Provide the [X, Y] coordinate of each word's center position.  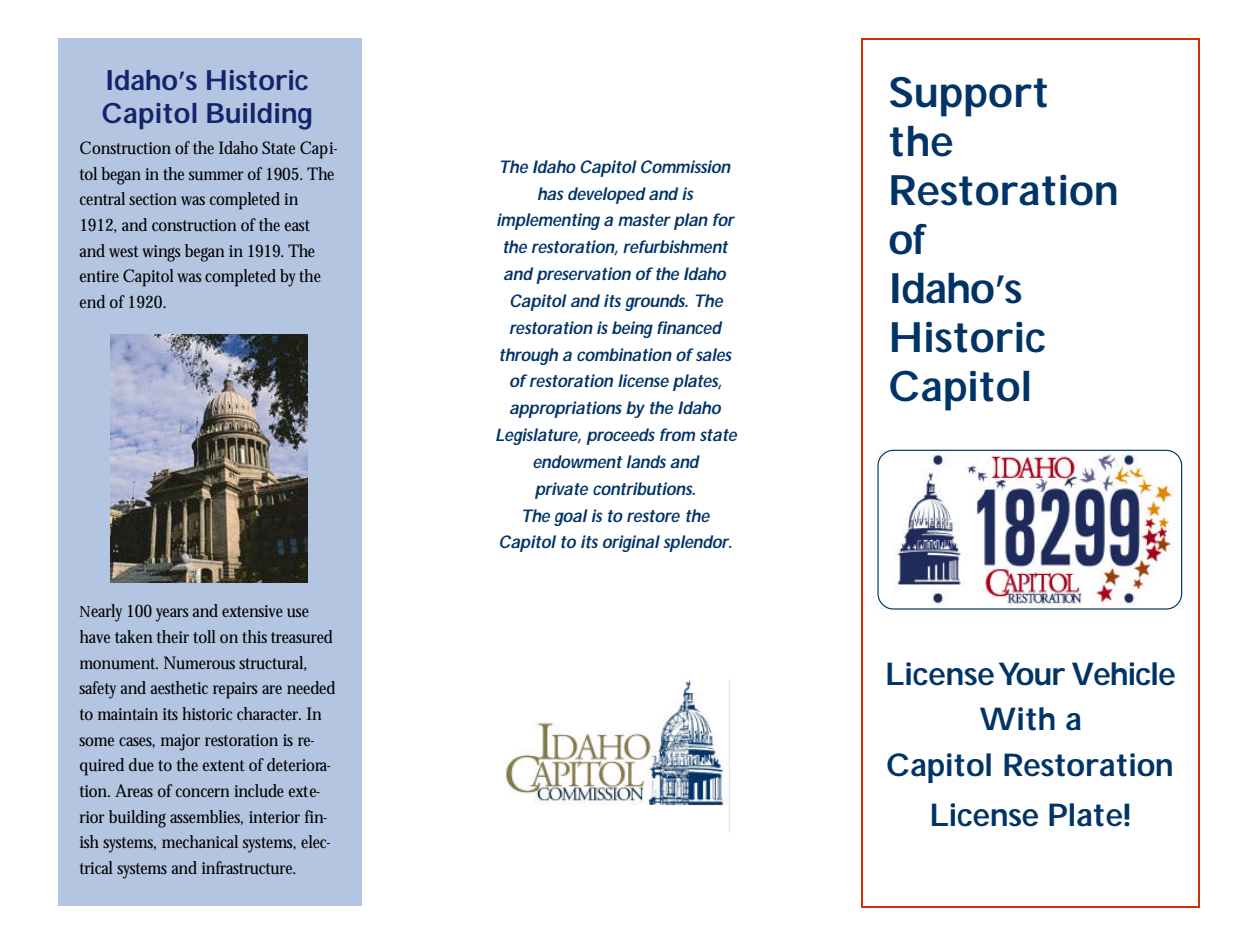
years [172, 615]
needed [311, 687]
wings [161, 253]
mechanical [200, 841]
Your [1032, 674]
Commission [686, 166]
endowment [577, 461]
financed [689, 327]
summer [216, 175]
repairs [235, 690]
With [1017, 719]
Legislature [538, 436]
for [724, 219]
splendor [697, 543]
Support [968, 97]
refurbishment [675, 246]
